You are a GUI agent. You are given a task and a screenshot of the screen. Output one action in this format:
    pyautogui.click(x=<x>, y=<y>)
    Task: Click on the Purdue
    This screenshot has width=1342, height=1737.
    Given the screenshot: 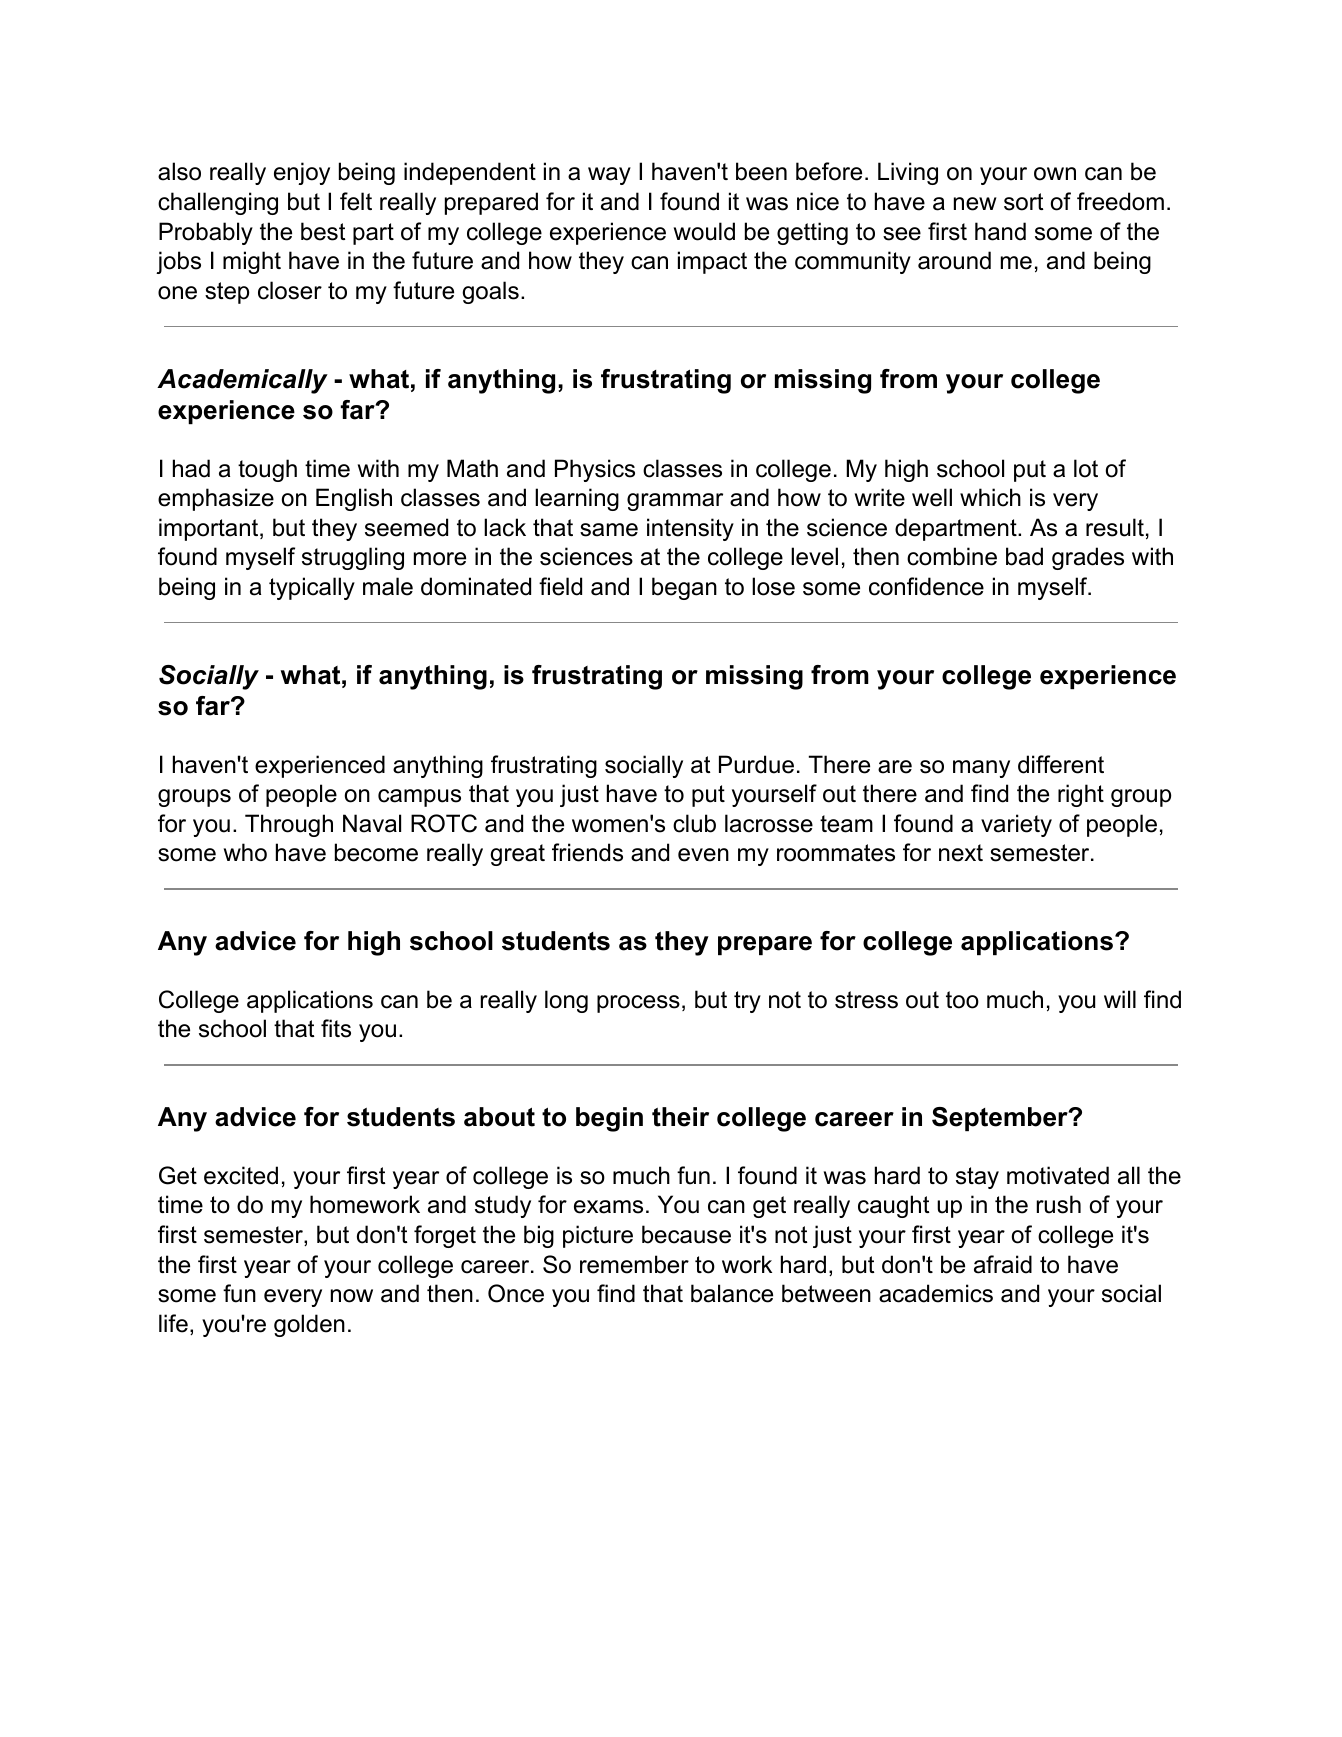 What is the action you would take?
    pyautogui.click(x=756, y=764)
